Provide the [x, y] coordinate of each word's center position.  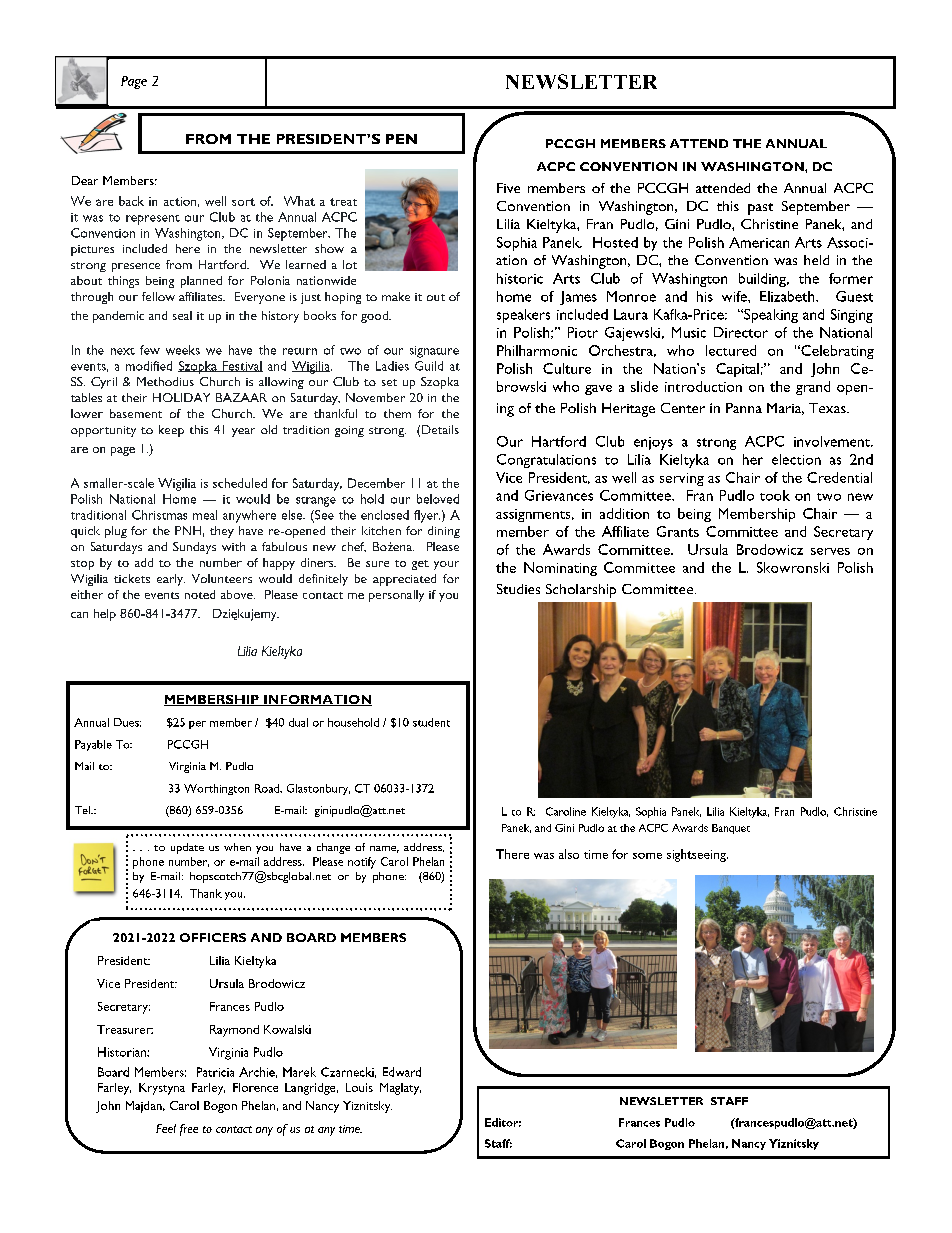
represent [153, 220]
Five [508, 188]
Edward [402, 1072]
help [105, 615]
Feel [166, 1128]
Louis [359, 1087]
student [431, 722]
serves [830, 551]
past [760, 209]
